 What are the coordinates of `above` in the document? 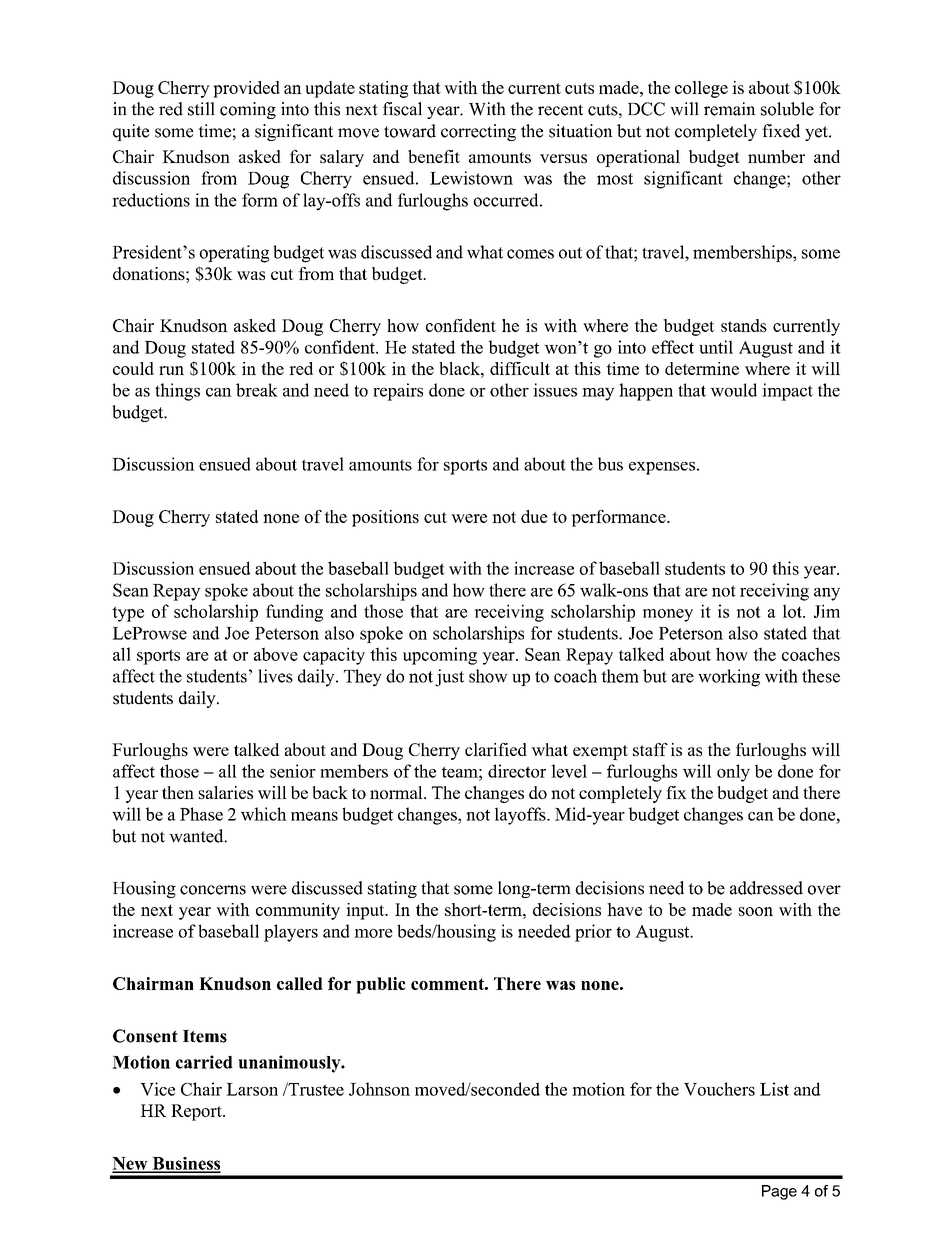 It's located at (276, 654).
